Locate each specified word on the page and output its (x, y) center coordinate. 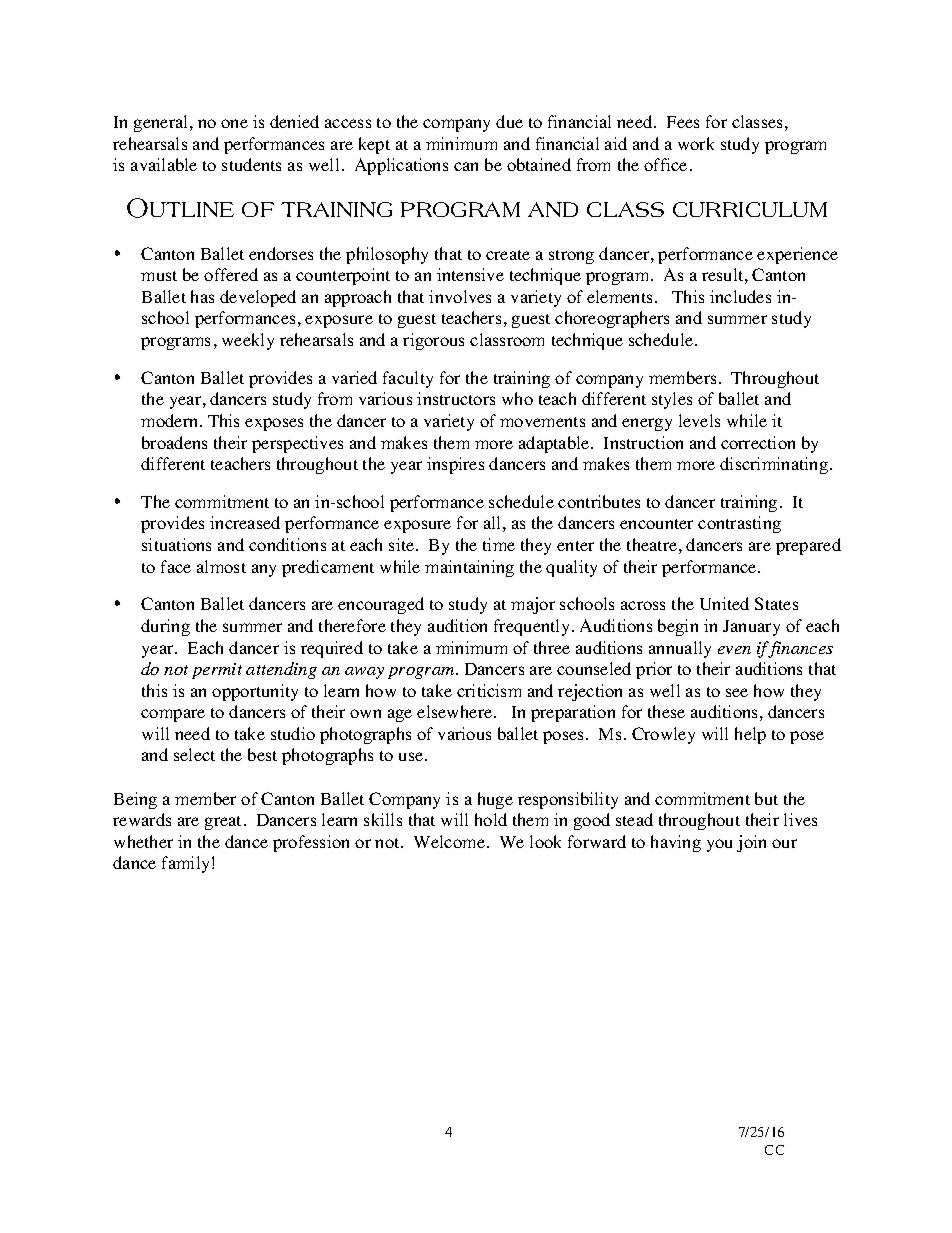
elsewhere (456, 711)
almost (221, 566)
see (737, 692)
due (509, 121)
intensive (470, 274)
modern (171, 420)
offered (231, 274)
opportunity (255, 692)
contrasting (739, 524)
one (234, 123)
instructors (456, 398)
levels (699, 420)
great (225, 823)
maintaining (469, 568)
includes (740, 296)
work (696, 143)
